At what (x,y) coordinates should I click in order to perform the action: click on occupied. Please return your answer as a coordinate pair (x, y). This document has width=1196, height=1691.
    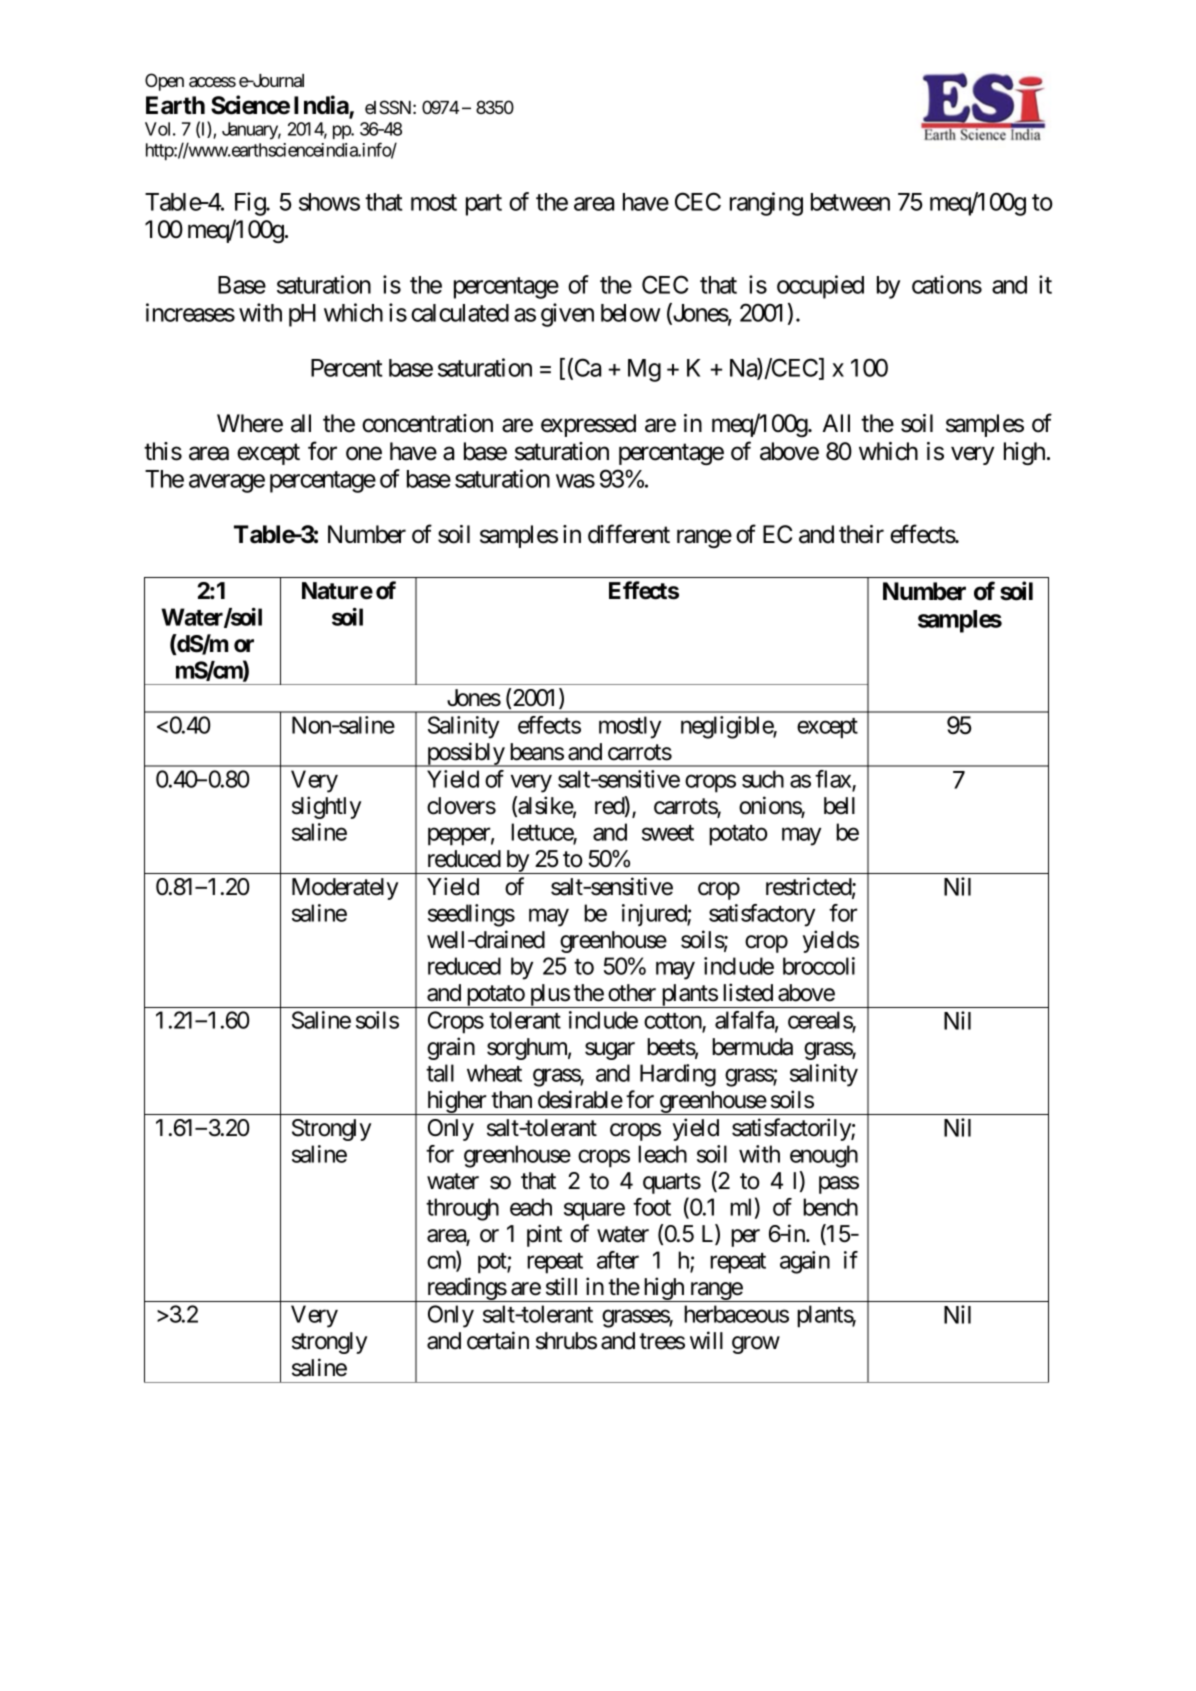
    Looking at the image, I should click on (820, 287).
